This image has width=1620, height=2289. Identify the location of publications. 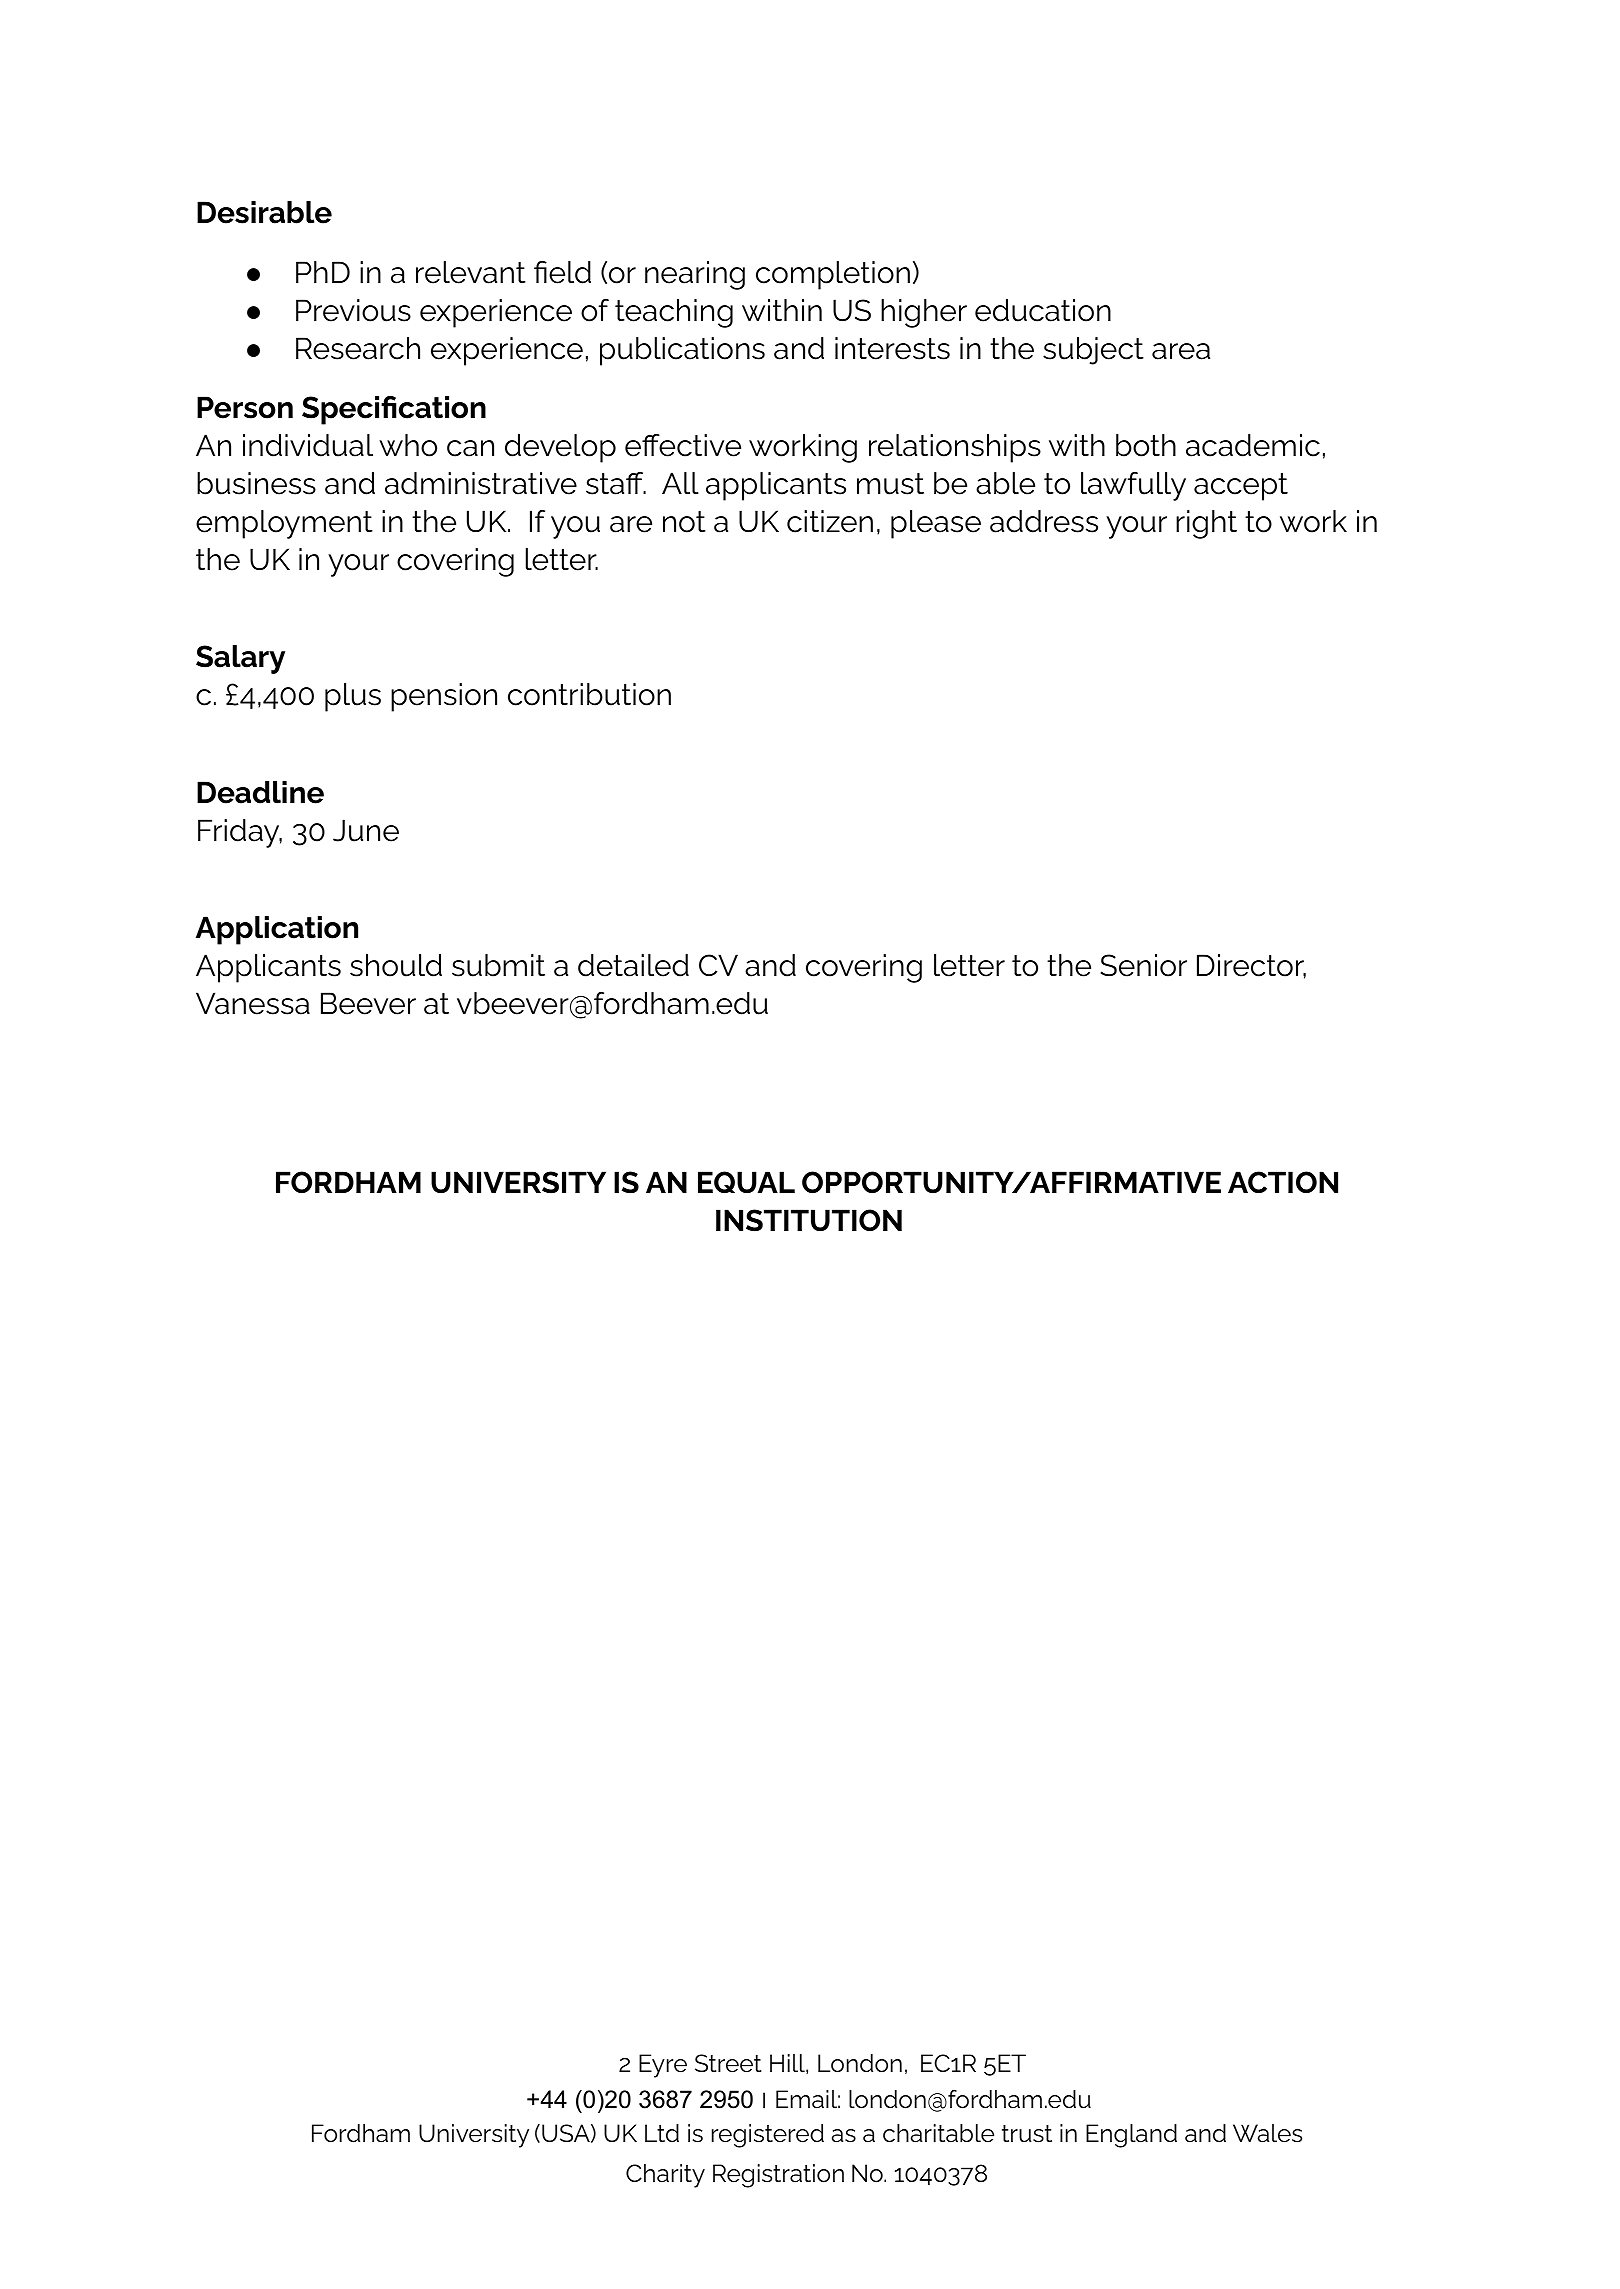
(682, 351).
